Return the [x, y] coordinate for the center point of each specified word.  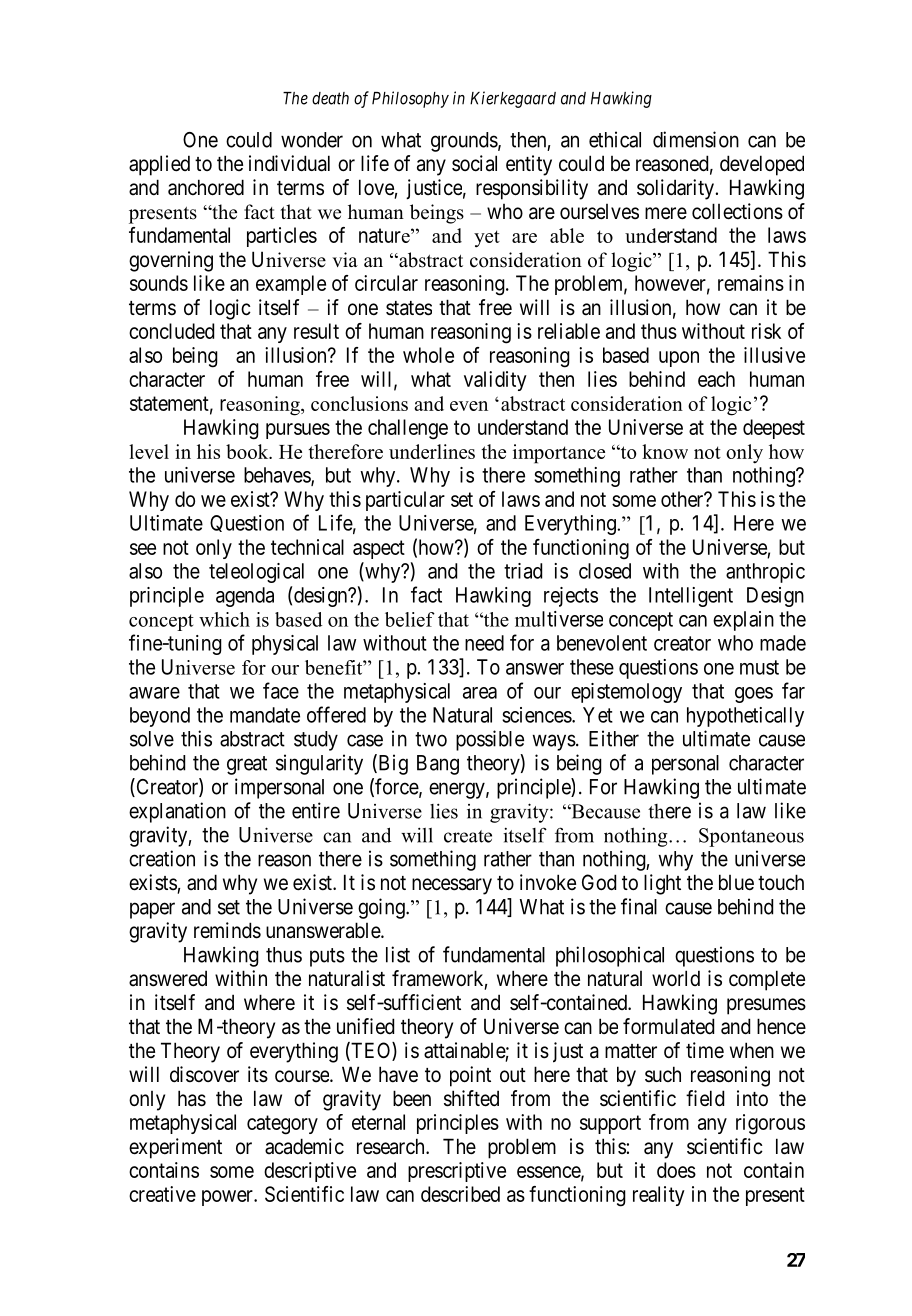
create [468, 836]
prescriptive [457, 1172]
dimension [696, 139]
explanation [177, 812]
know [665, 451]
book [248, 451]
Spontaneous [751, 837]
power [228, 1198]
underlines [432, 451]
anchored [206, 187]
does [676, 1170]
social [474, 163]
